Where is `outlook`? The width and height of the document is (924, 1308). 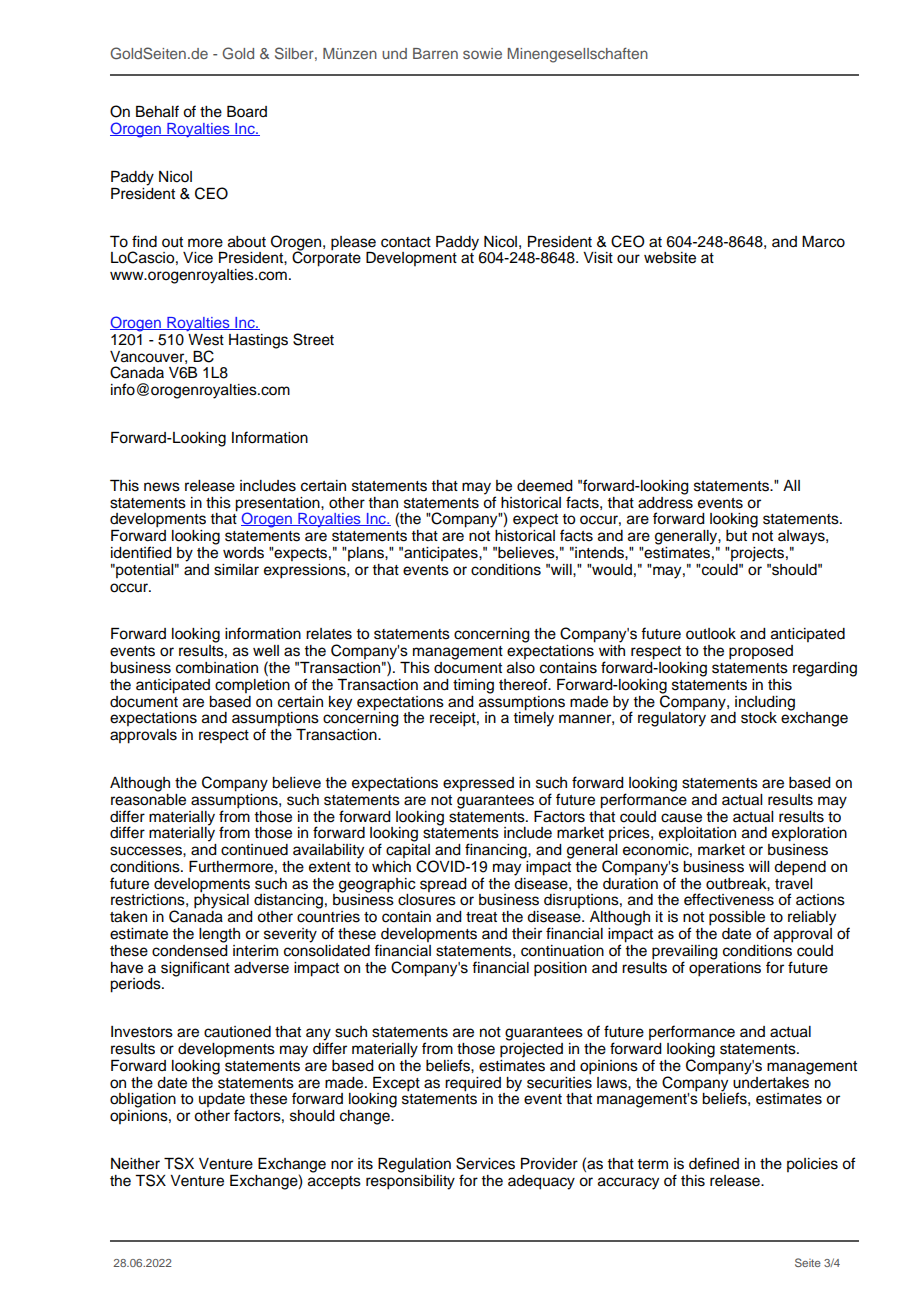 outlook is located at coordinates (711, 634).
